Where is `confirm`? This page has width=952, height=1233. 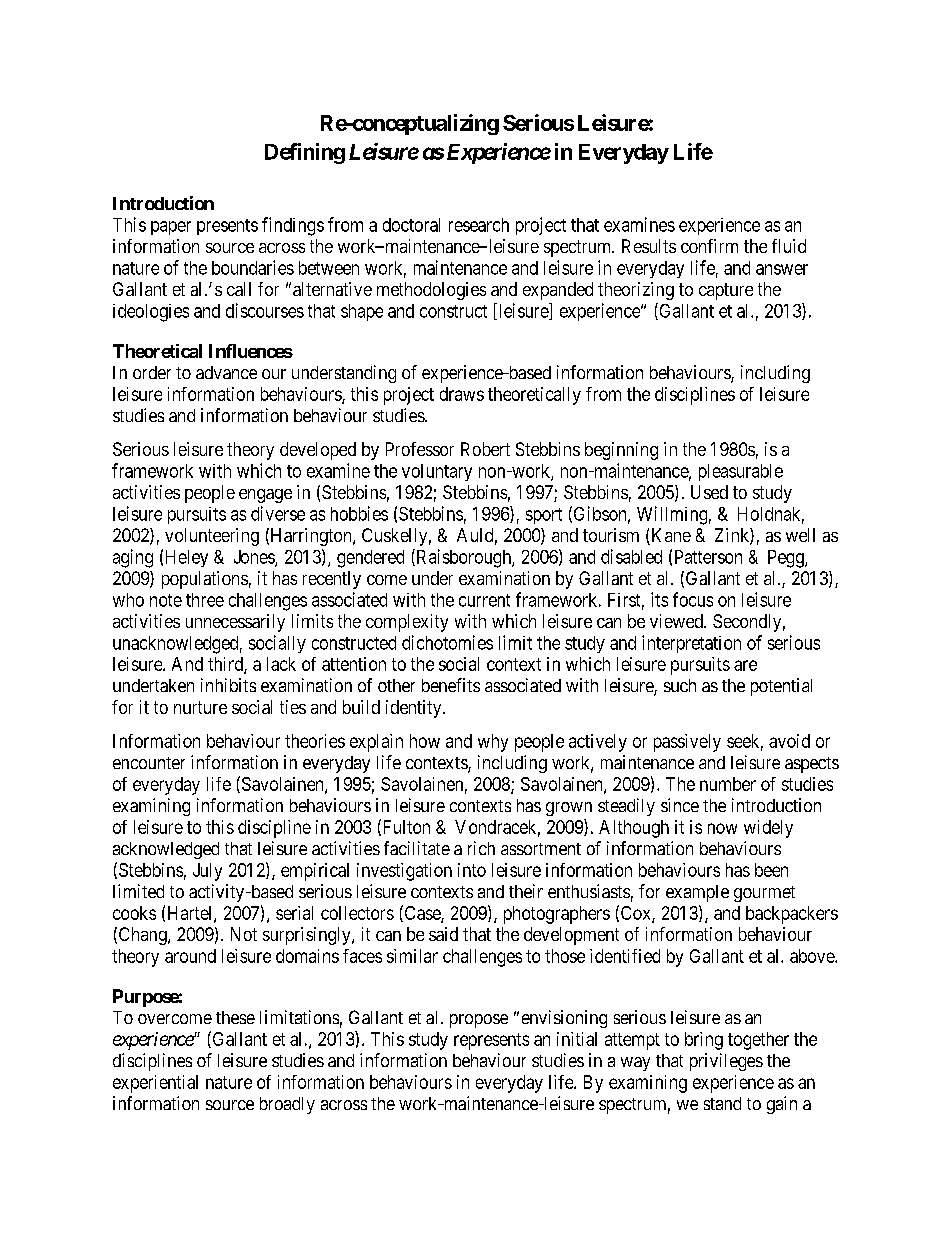
confirm is located at coordinates (709, 246).
